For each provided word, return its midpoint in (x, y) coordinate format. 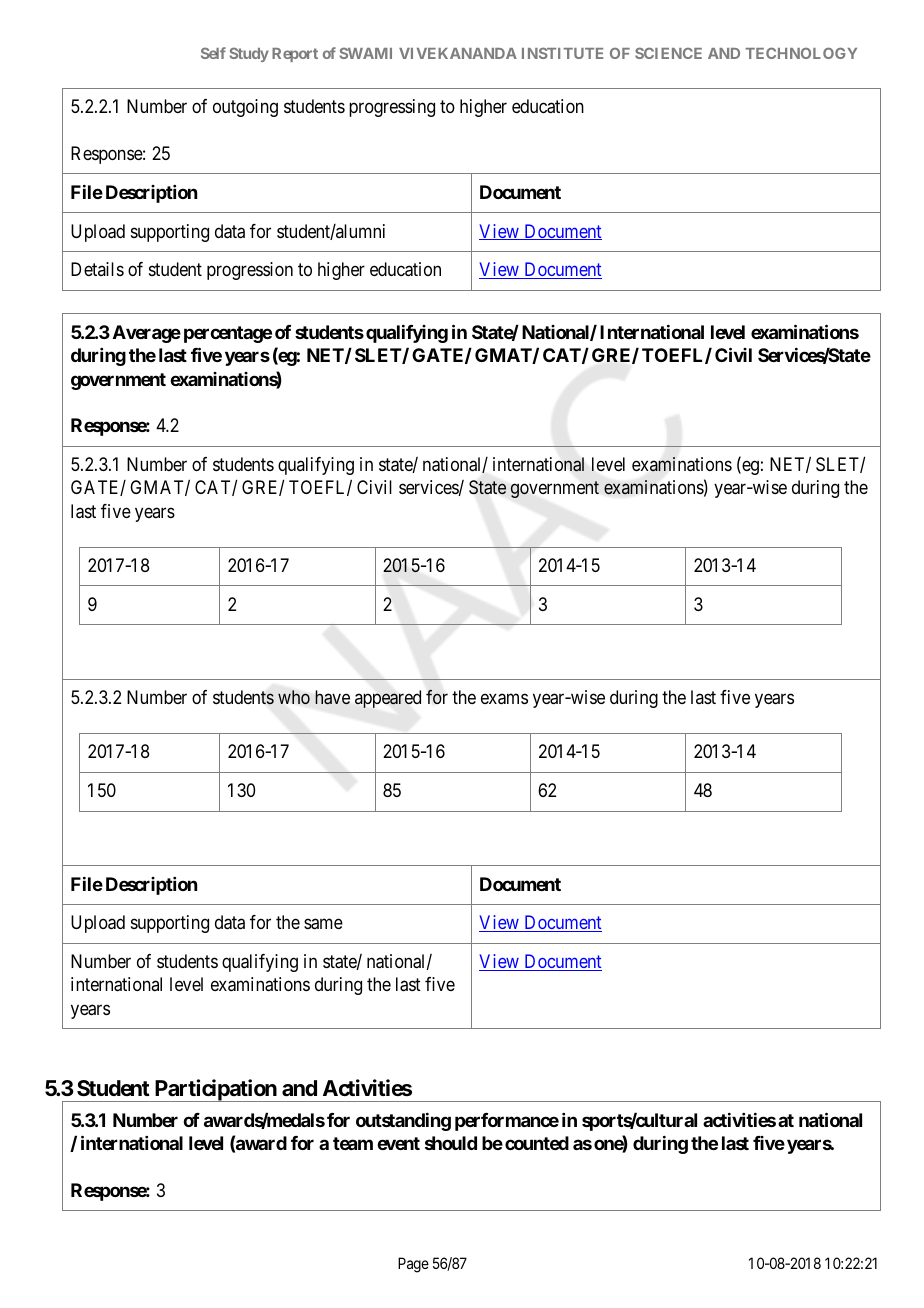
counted (537, 1143)
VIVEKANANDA (458, 53)
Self (213, 53)
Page (413, 1265)
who (294, 697)
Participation (215, 1090)
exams (504, 699)
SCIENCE (668, 53)
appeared (388, 699)
